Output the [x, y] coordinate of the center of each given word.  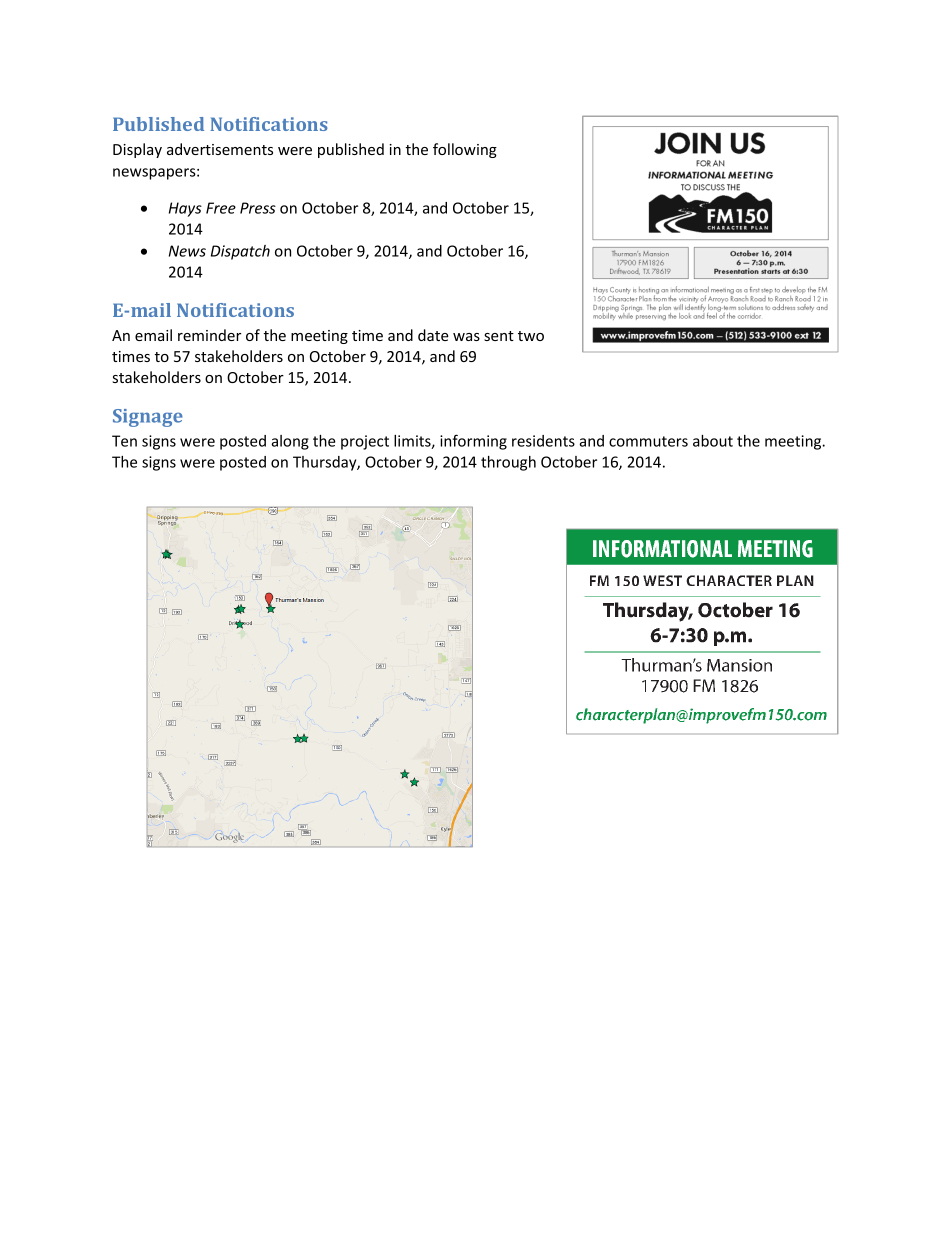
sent [499, 336]
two [531, 336]
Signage [148, 418]
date [433, 335]
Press [258, 208]
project [365, 442]
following [465, 150]
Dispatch [240, 252]
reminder [209, 335]
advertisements [220, 149]
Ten [124, 441]
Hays [185, 209]
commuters [648, 441]
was [466, 337]
